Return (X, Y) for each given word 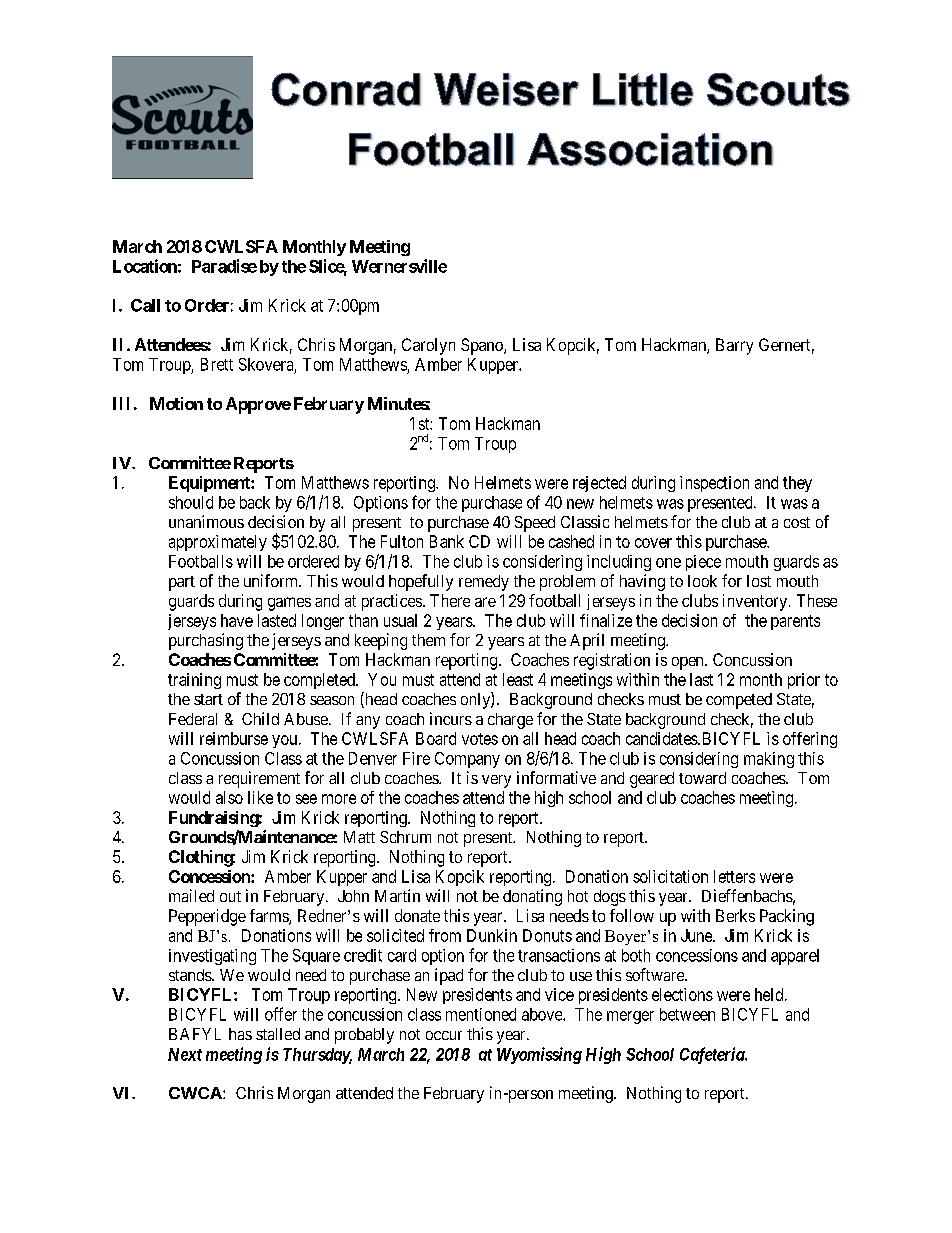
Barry (734, 346)
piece (703, 563)
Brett (217, 364)
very (496, 781)
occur (444, 1035)
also (229, 797)
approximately (218, 543)
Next (185, 1054)
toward (702, 778)
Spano (483, 346)
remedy (484, 583)
